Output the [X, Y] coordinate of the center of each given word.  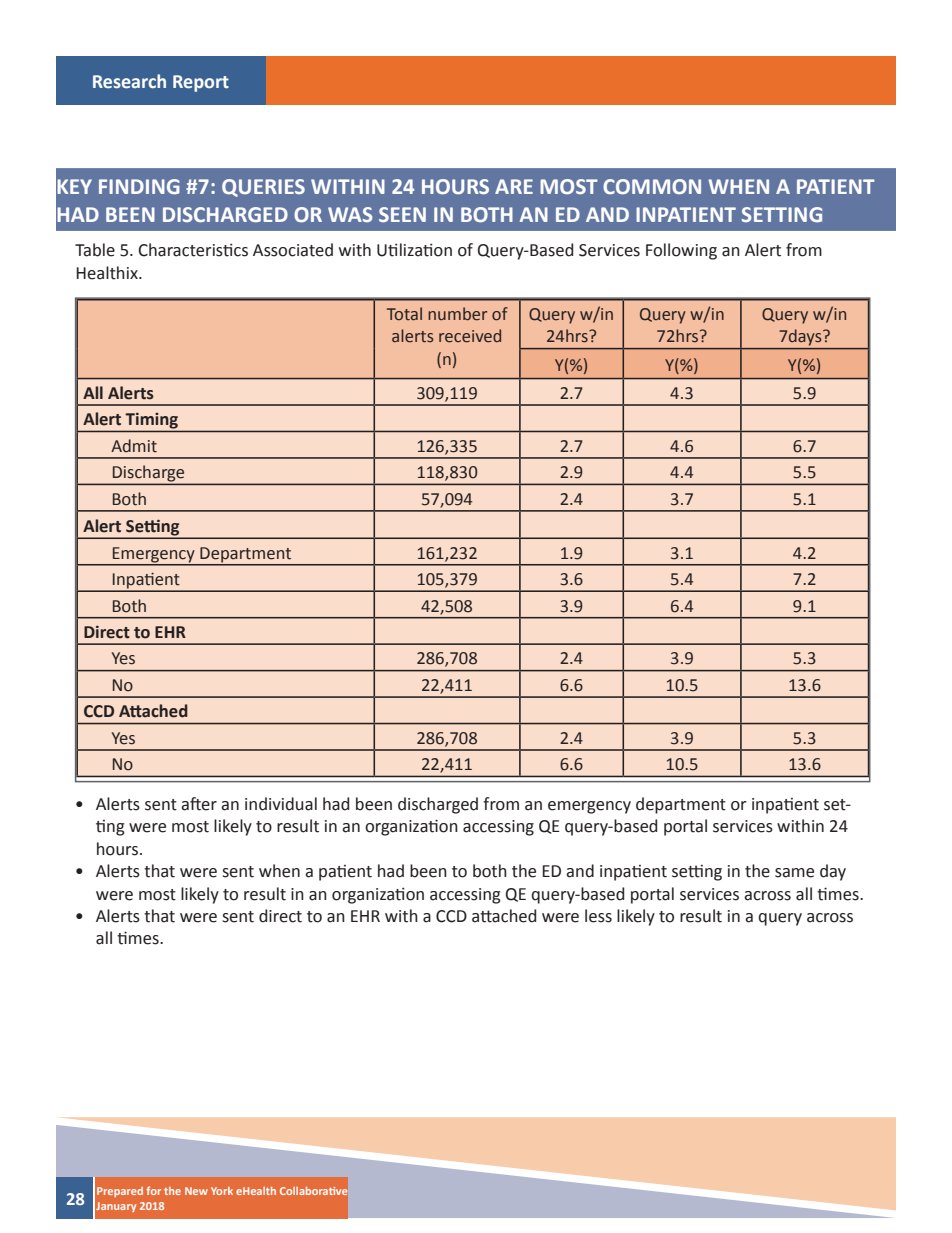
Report [201, 83]
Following [681, 251]
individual [281, 804]
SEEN [402, 214]
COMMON [652, 187]
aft [191, 804]
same [794, 873]
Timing [152, 421]
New [196, 1191]
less [598, 916]
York [222, 1191]
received [470, 336]
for [153, 1190]
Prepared [120, 1192]
